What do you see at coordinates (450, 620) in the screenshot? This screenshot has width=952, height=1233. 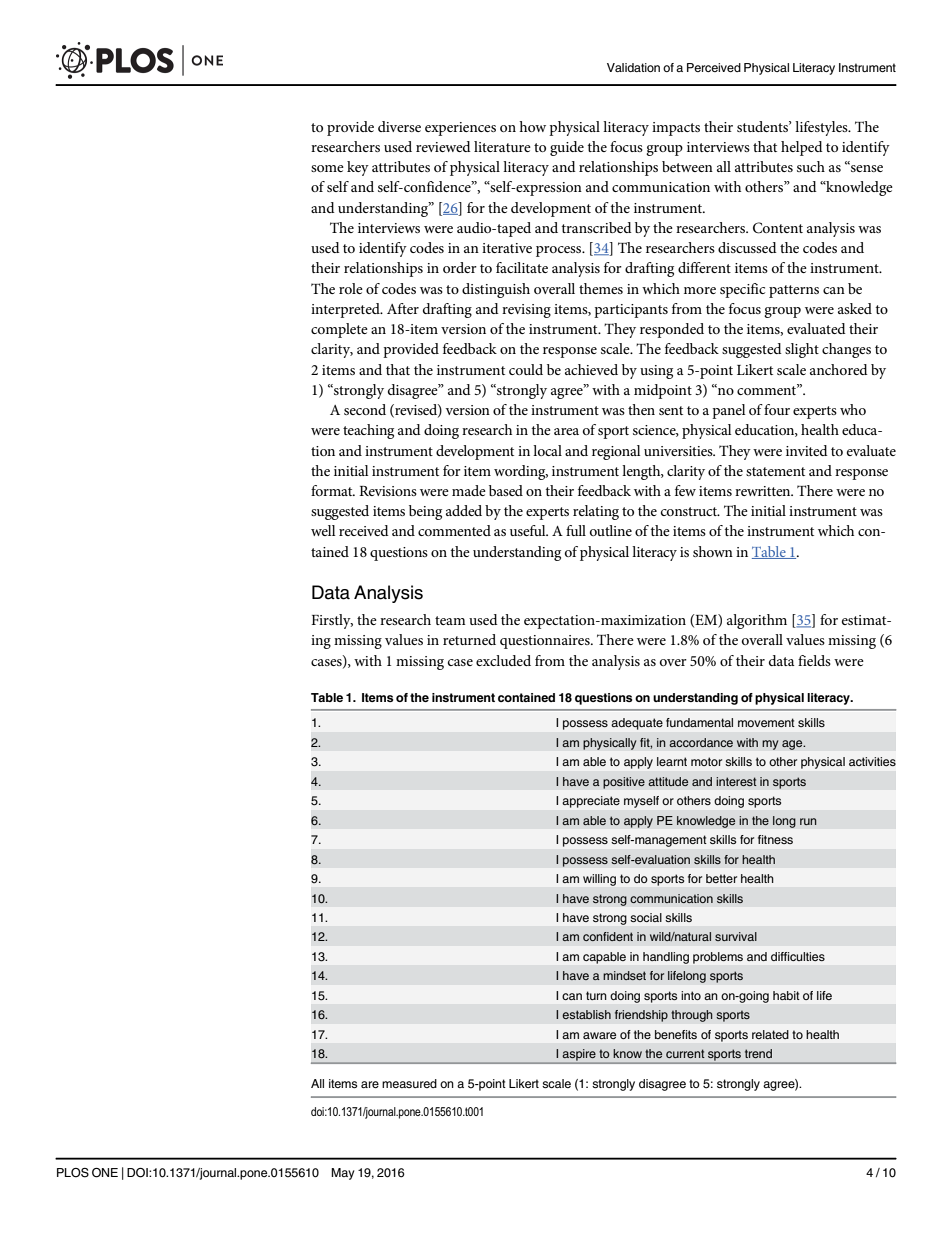 I see `team` at bounding box center [450, 620].
